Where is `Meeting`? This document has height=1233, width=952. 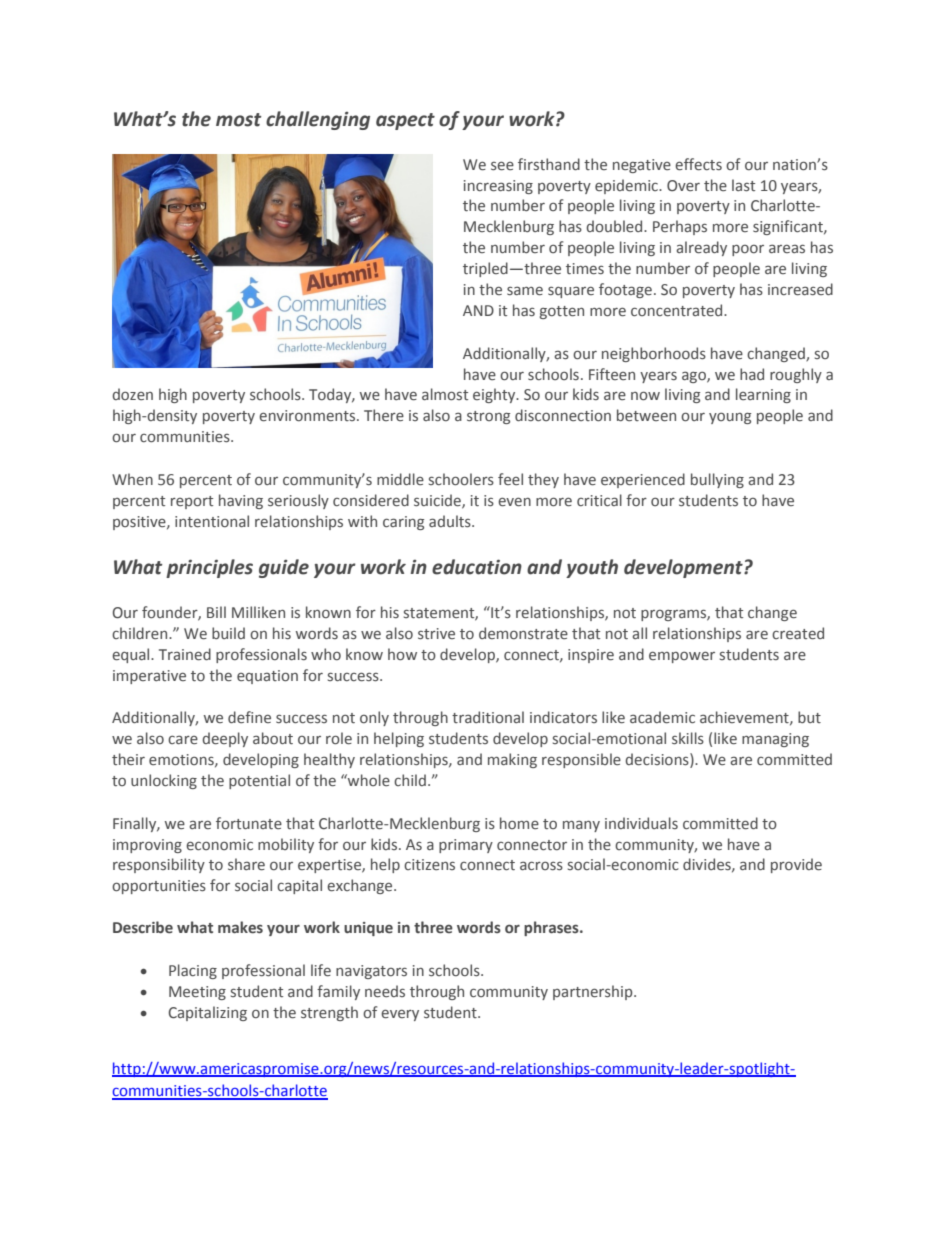
Meeting is located at coordinates (197, 993).
